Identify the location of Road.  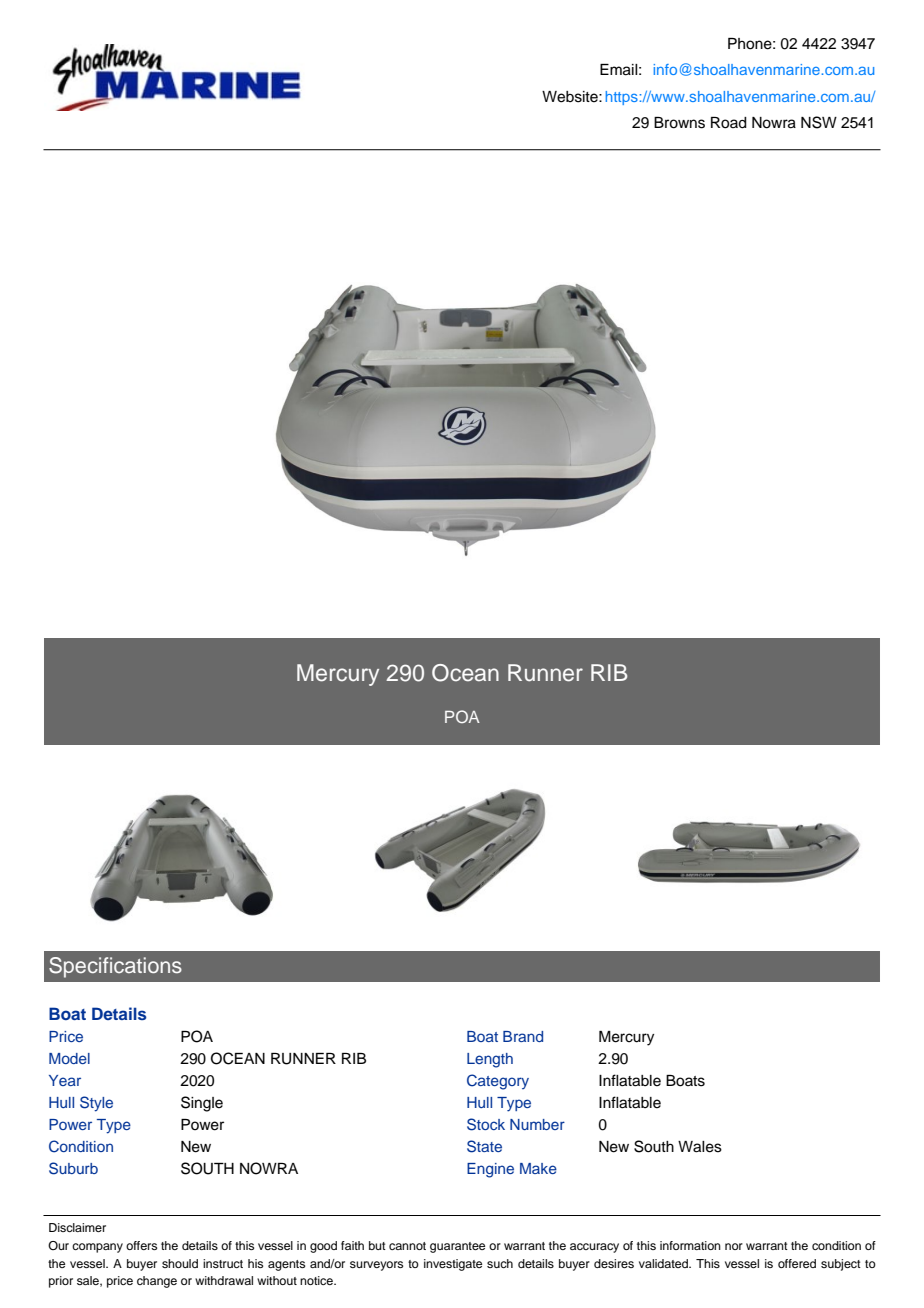
(729, 123).
